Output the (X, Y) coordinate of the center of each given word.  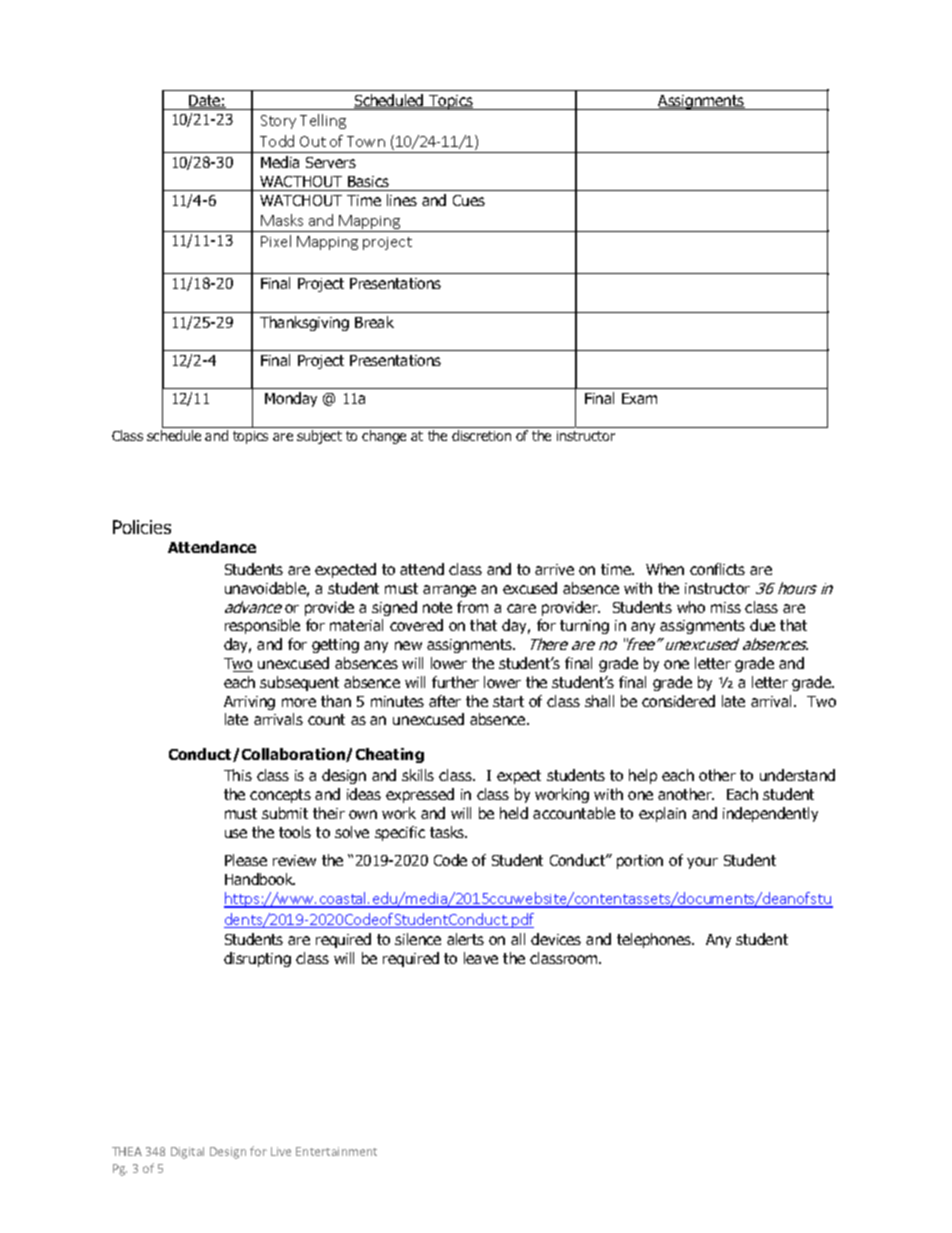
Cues (469, 200)
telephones (655, 940)
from (472, 607)
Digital (187, 1153)
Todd (277, 141)
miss (726, 607)
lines (402, 200)
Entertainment (336, 1151)
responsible (262, 626)
